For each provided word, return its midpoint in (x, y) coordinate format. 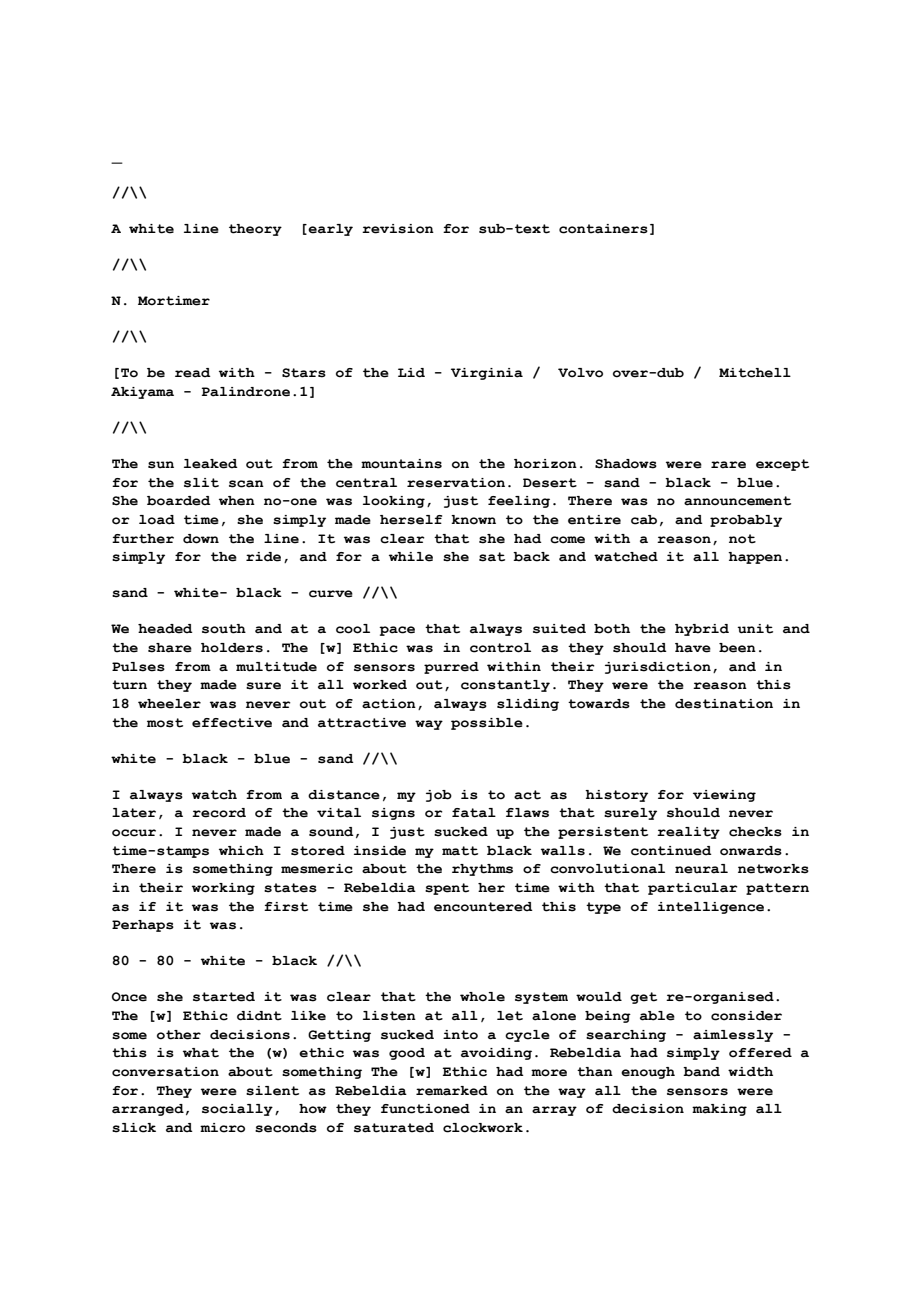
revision (398, 229)
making (719, 1110)
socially (237, 1110)
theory (255, 230)
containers (603, 229)
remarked (452, 1091)
